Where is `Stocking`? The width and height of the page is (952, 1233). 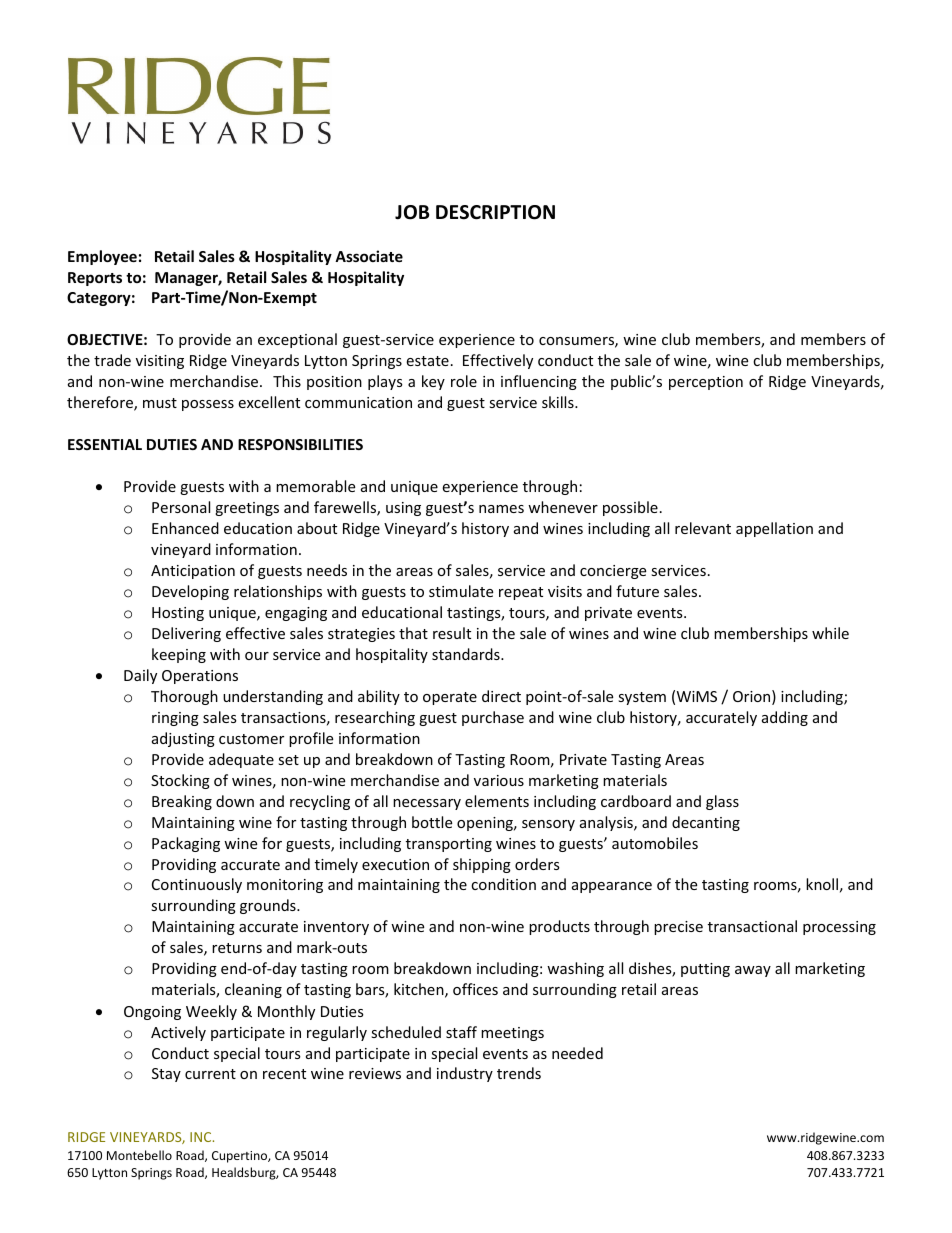
Stocking is located at coordinates (180, 781).
